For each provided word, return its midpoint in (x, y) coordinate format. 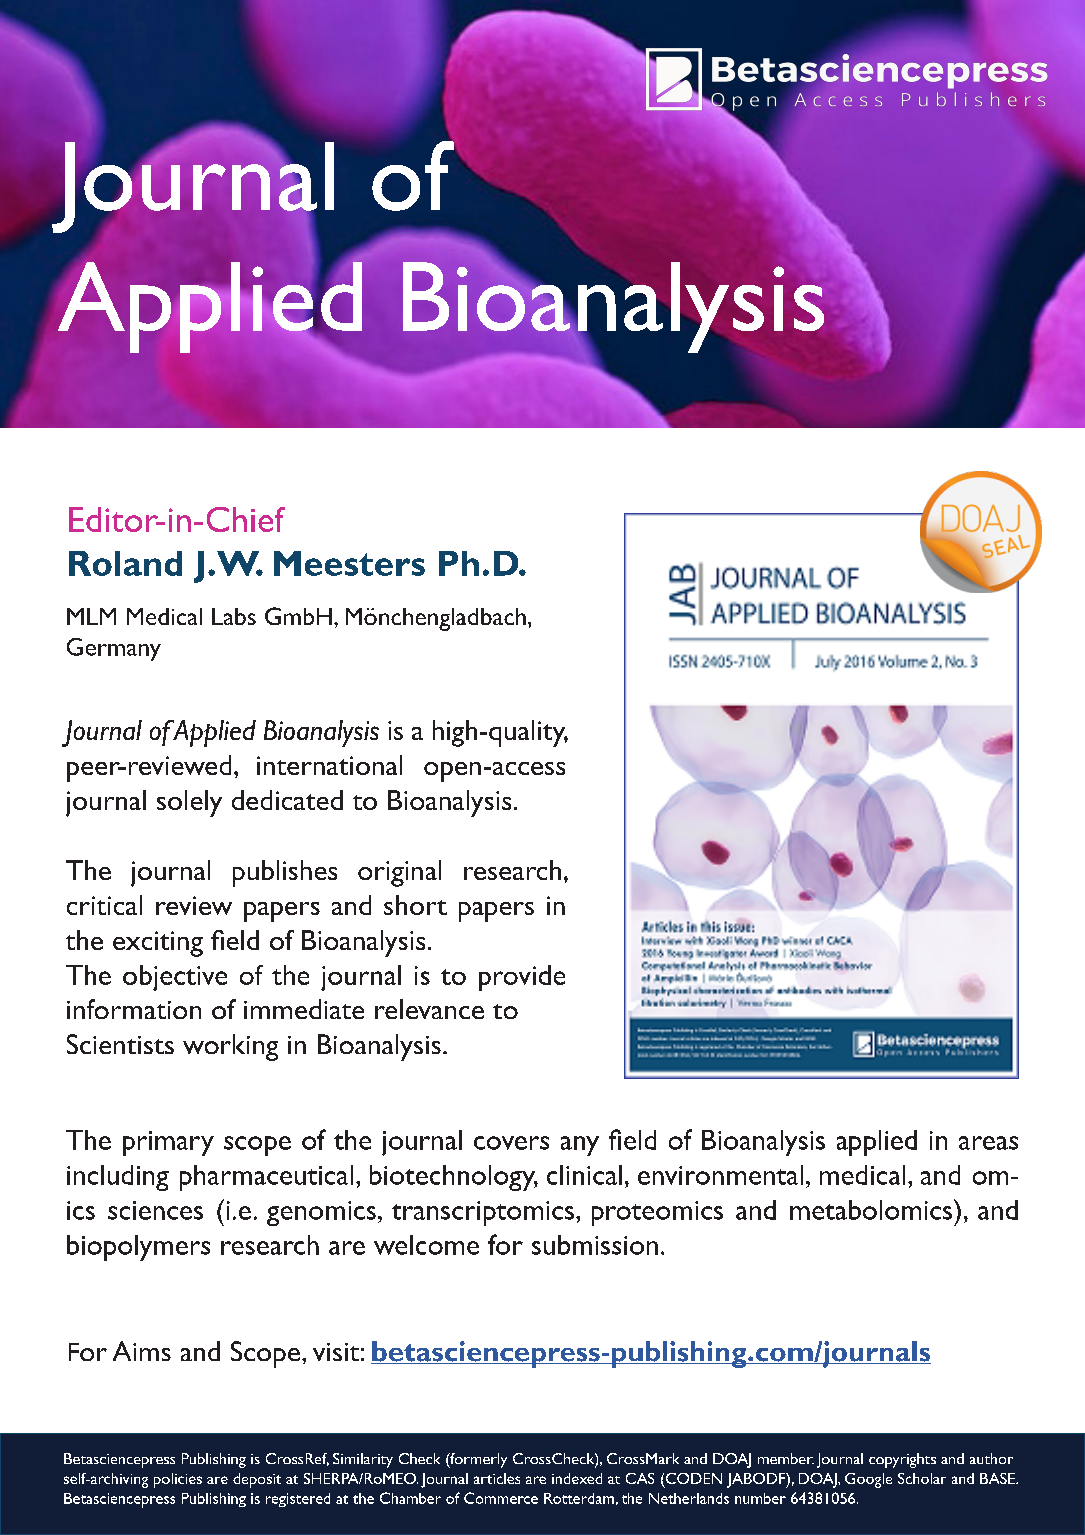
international (329, 765)
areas (988, 1143)
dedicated (287, 800)
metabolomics (872, 1209)
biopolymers (138, 1248)
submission (595, 1245)
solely (189, 803)
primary (168, 1143)
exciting (158, 944)
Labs (234, 616)
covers (511, 1143)
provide (522, 978)
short (415, 905)
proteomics (657, 1213)
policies (178, 1480)
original (399, 873)
